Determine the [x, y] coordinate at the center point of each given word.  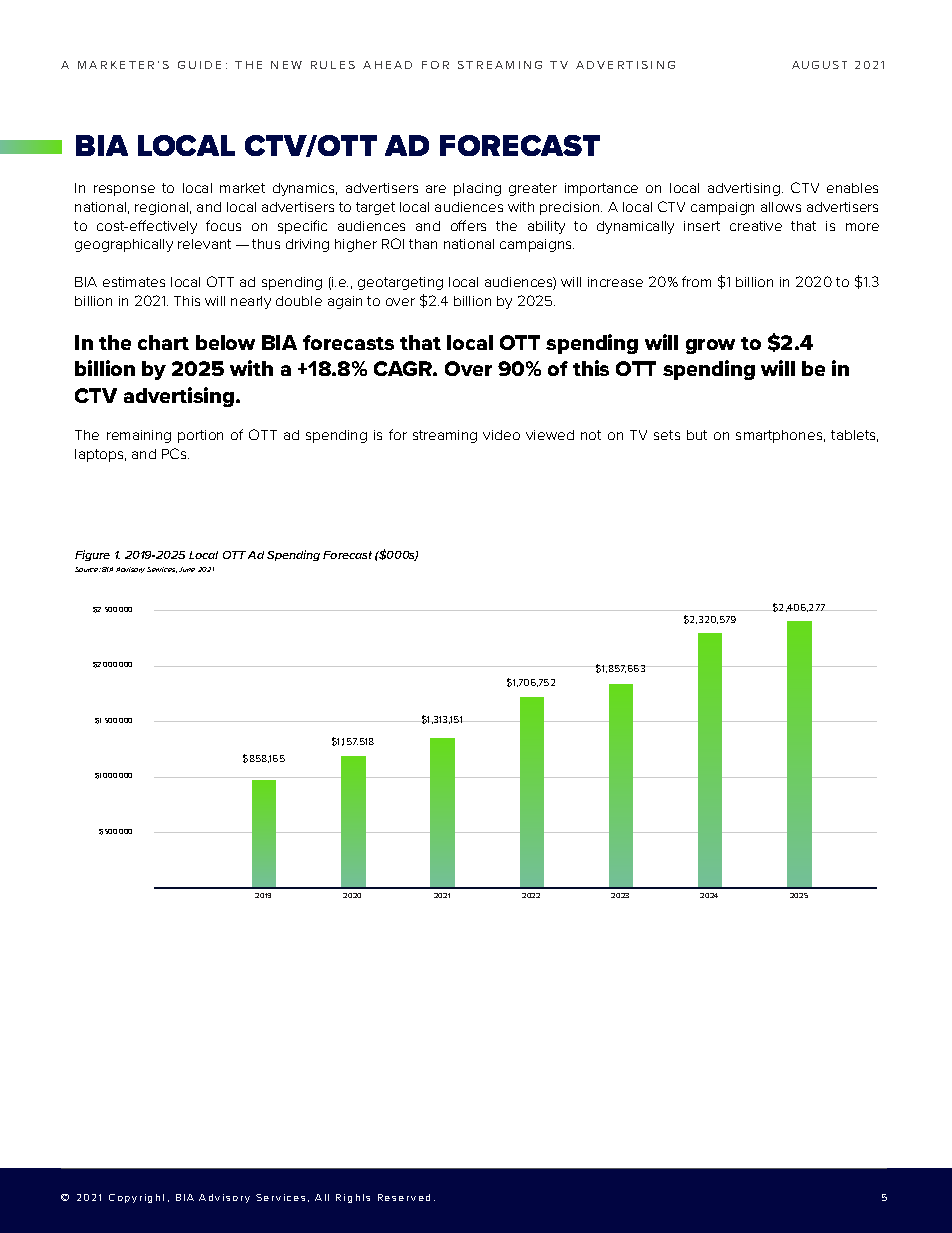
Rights [353, 1198]
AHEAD [387, 65]
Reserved [404, 1197]
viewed [550, 435]
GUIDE [199, 65]
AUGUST [819, 65]
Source [88, 569]
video [501, 435]
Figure [92, 555]
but [697, 435]
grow [710, 346]
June [187, 569]
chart [163, 342]
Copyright [136, 1198]
